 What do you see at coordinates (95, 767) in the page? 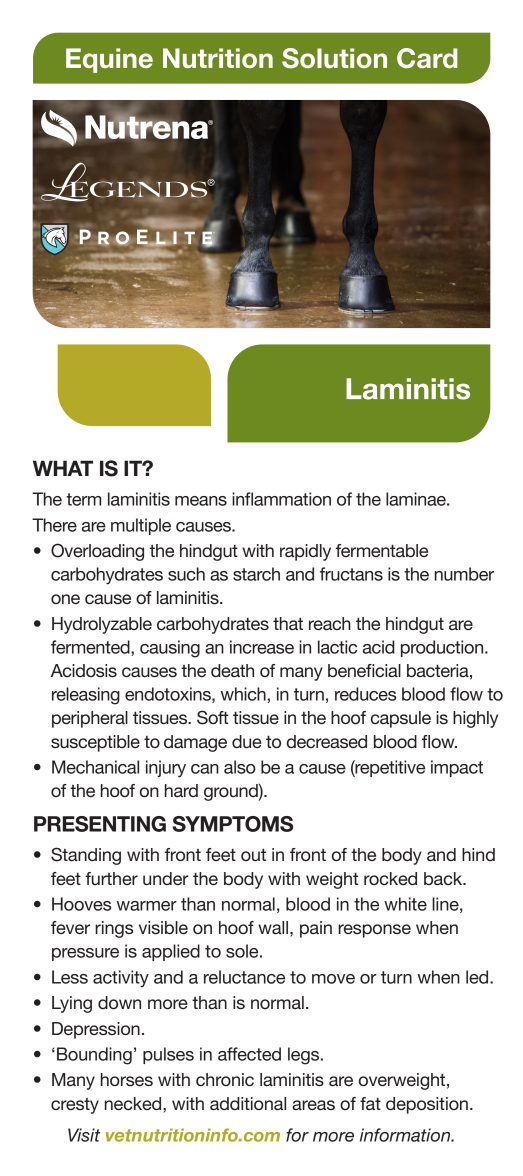
I see `Mechanical` at bounding box center [95, 767].
